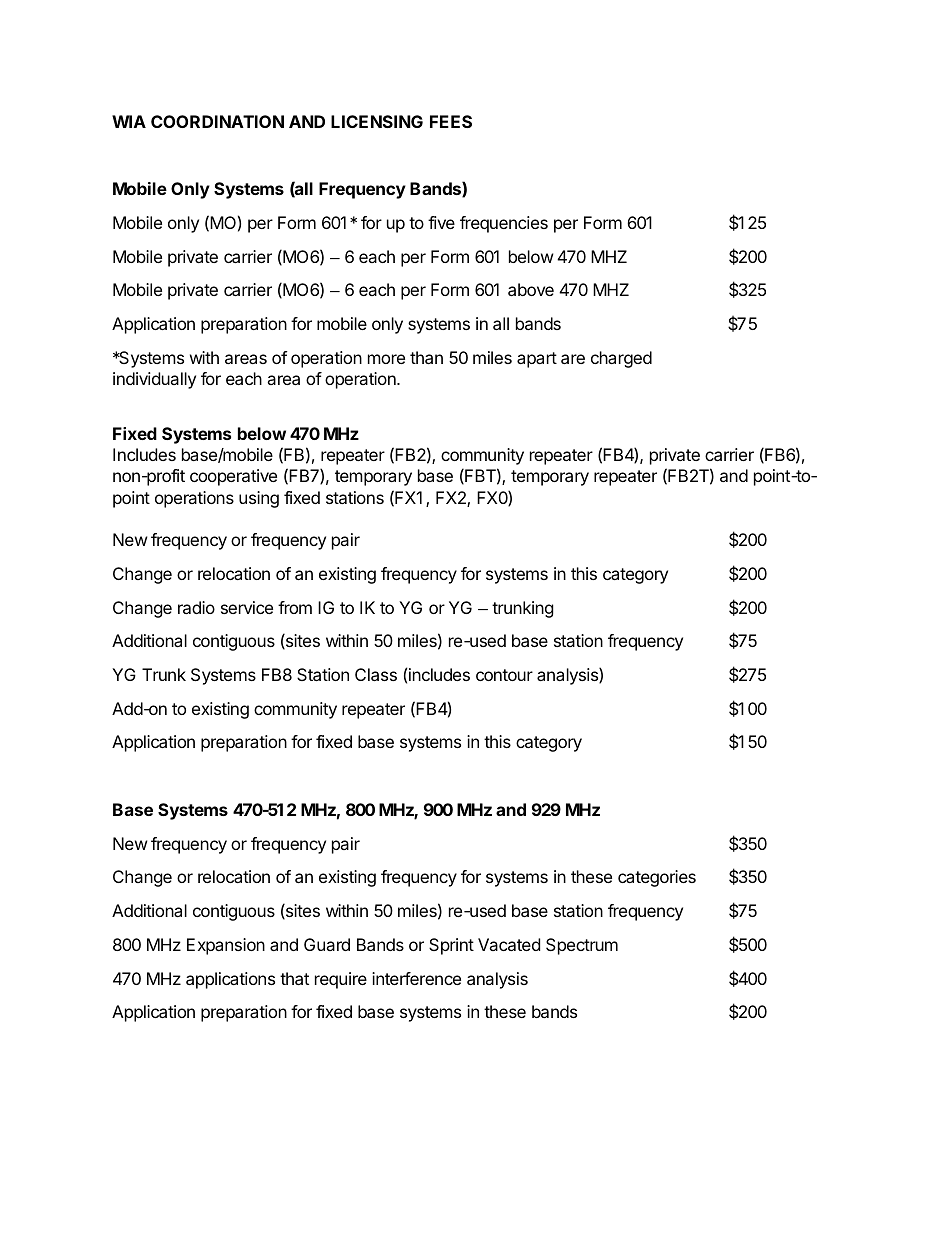 This page has height=1233, width=952. What do you see at coordinates (217, 121) in the page?
I see `COORDINATION` at bounding box center [217, 121].
